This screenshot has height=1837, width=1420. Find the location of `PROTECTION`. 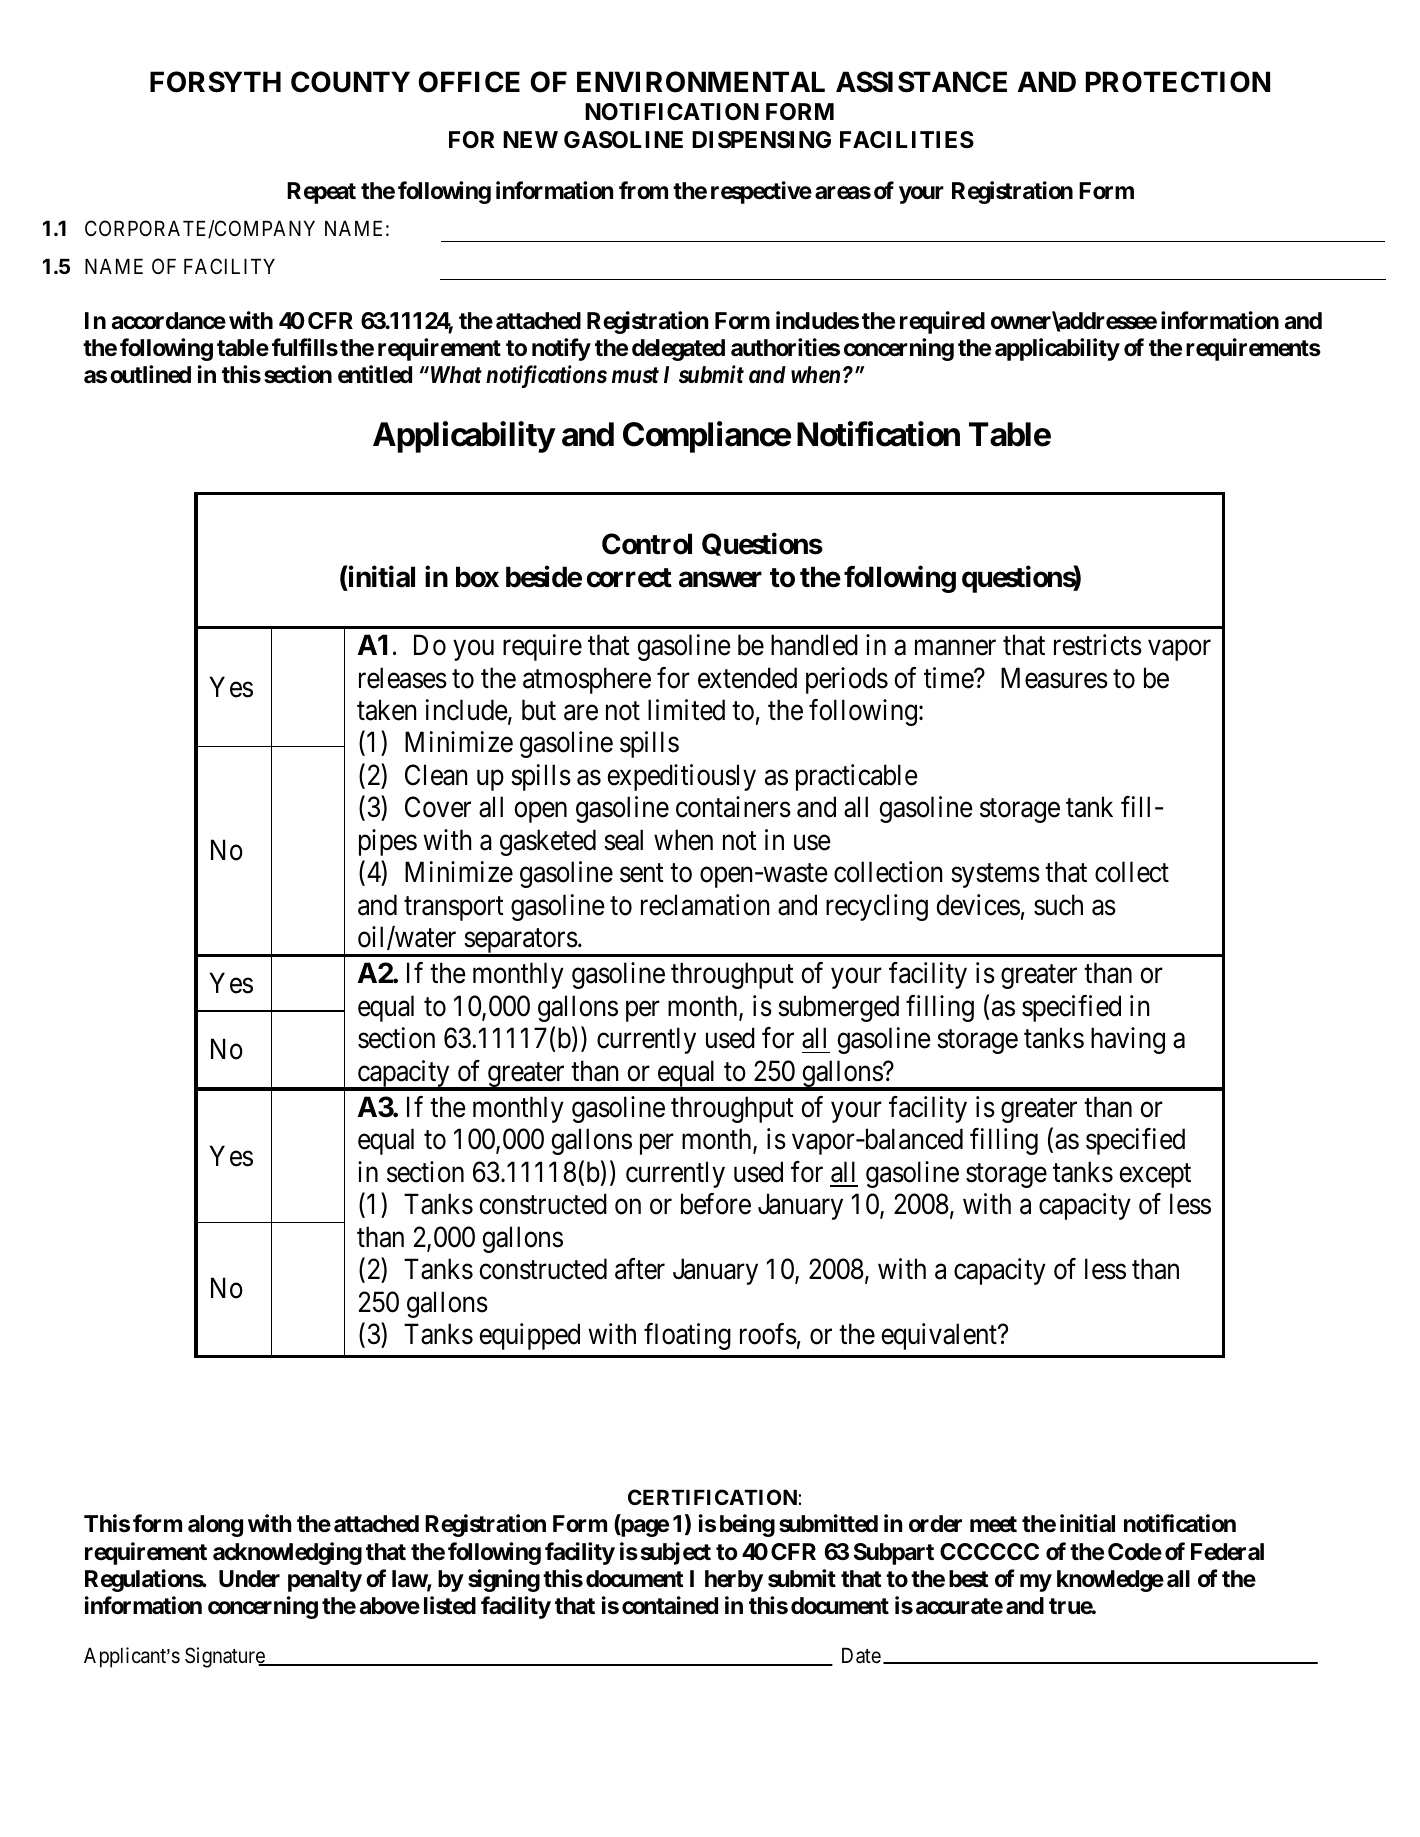

PROTECTION is located at coordinates (1178, 82).
